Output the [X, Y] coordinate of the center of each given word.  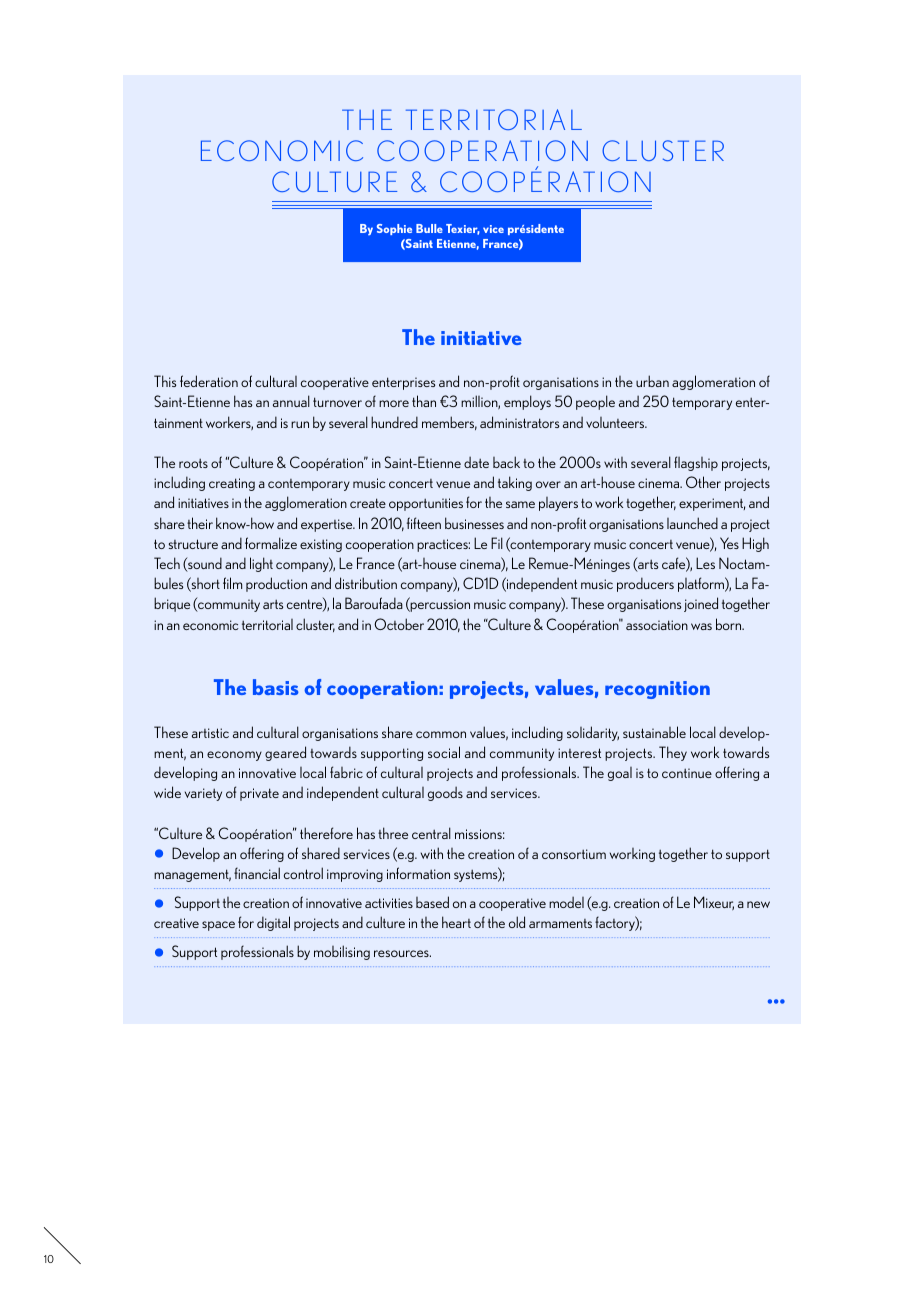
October [399, 624]
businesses [474, 523]
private [259, 794]
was [701, 626]
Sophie [394, 229]
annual [291, 401]
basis [276, 687]
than [424, 401]
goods [445, 793]
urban [652, 381]
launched [692, 523]
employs [527, 402]
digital [273, 923]
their [200, 523]
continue [687, 773]
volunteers [616, 422]
